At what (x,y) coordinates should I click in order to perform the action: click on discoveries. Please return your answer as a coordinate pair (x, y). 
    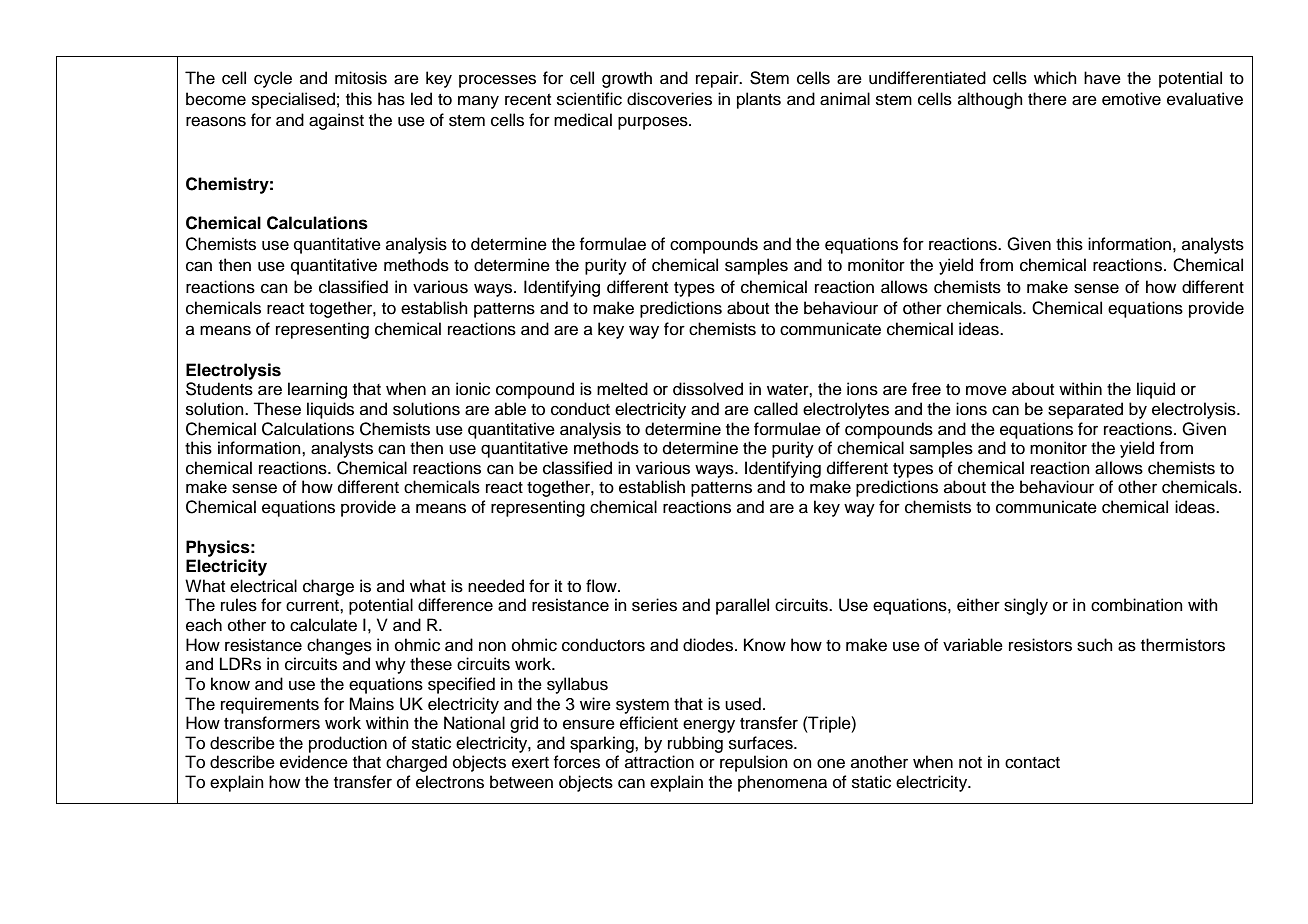
    Looking at the image, I should click on (669, 99).
